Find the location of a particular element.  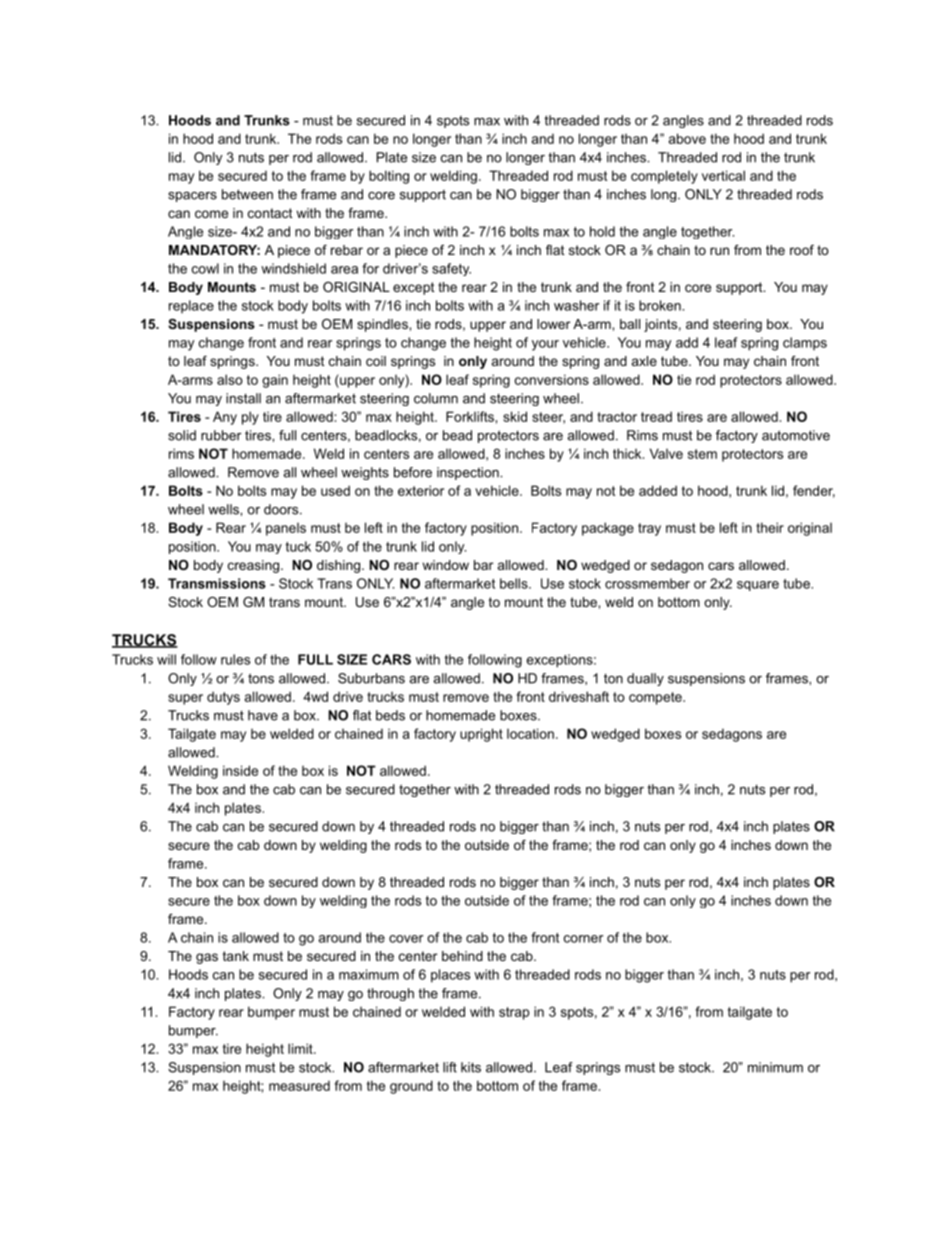

compete is located at coordinates (656, 698).
